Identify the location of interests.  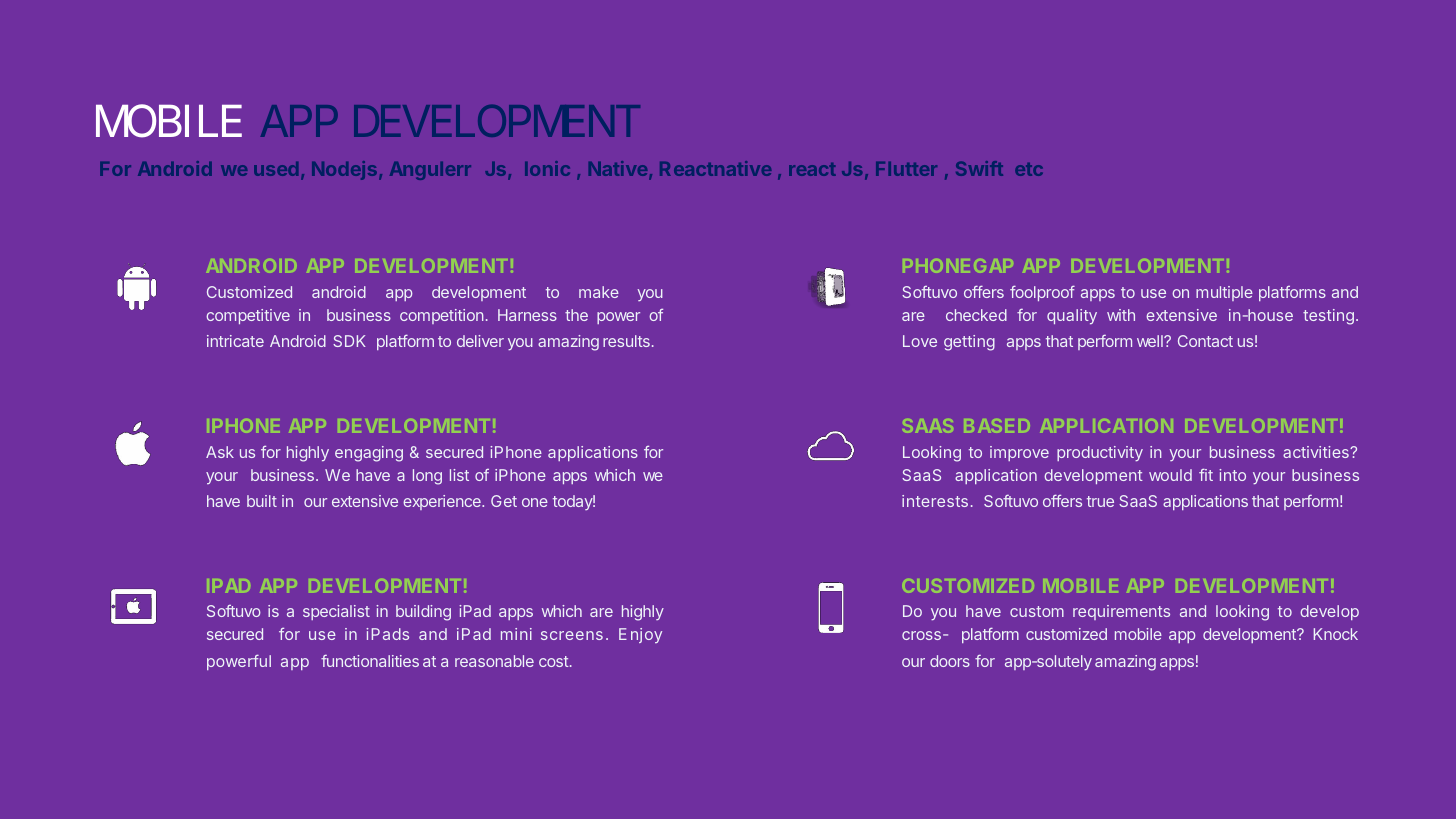
(935, 501).
